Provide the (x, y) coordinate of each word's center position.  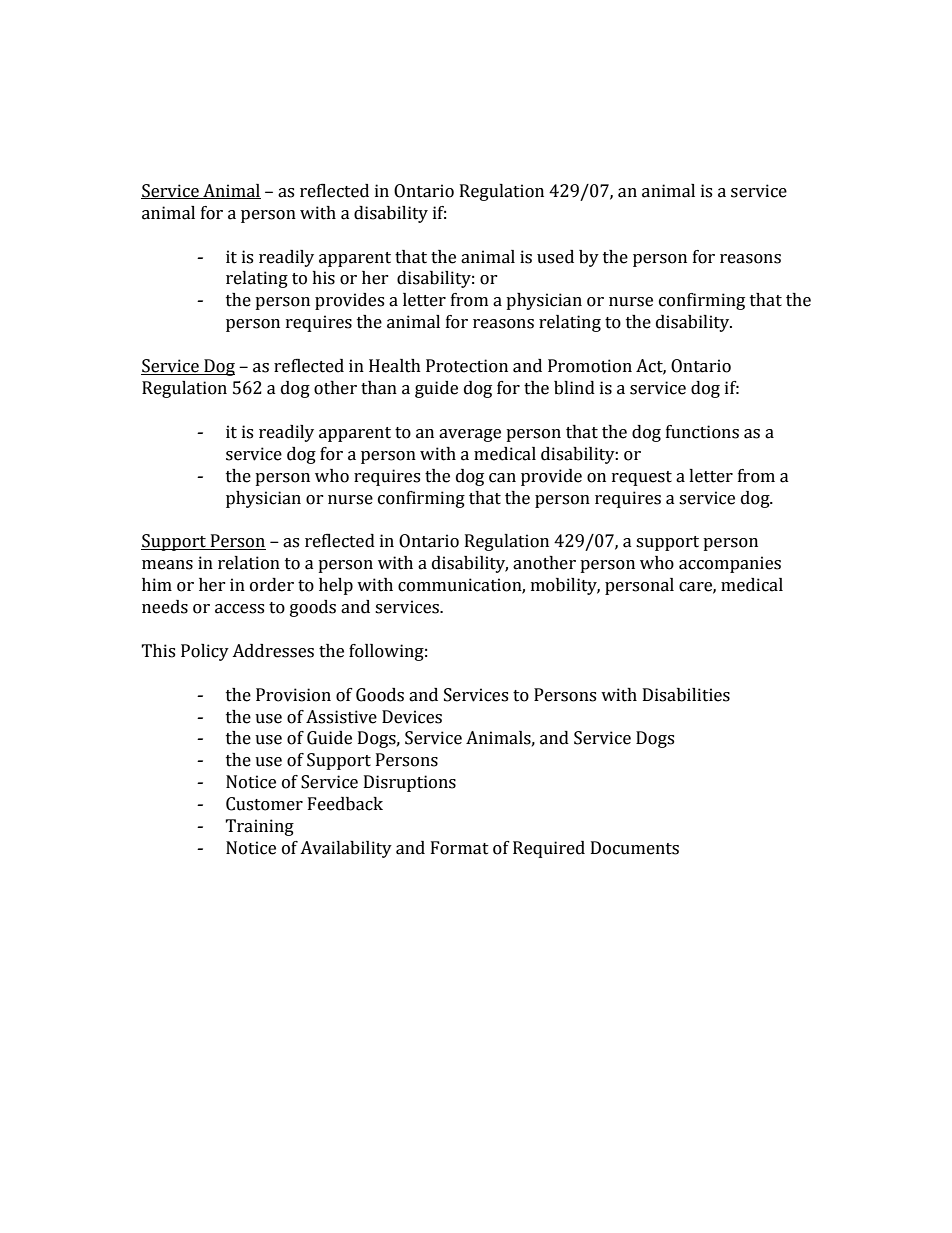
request (642, 478)
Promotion (590, 366)
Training (259, 827)
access (239, 609)
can (502, 478)
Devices (412, 717)
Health (395, 366)
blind (574, 388)
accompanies (730, 564)
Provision (293, 695)
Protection (467, 366)
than (379, 388)
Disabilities (686, 695)
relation (249, 563)
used (555, 257)
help (336, 586)
